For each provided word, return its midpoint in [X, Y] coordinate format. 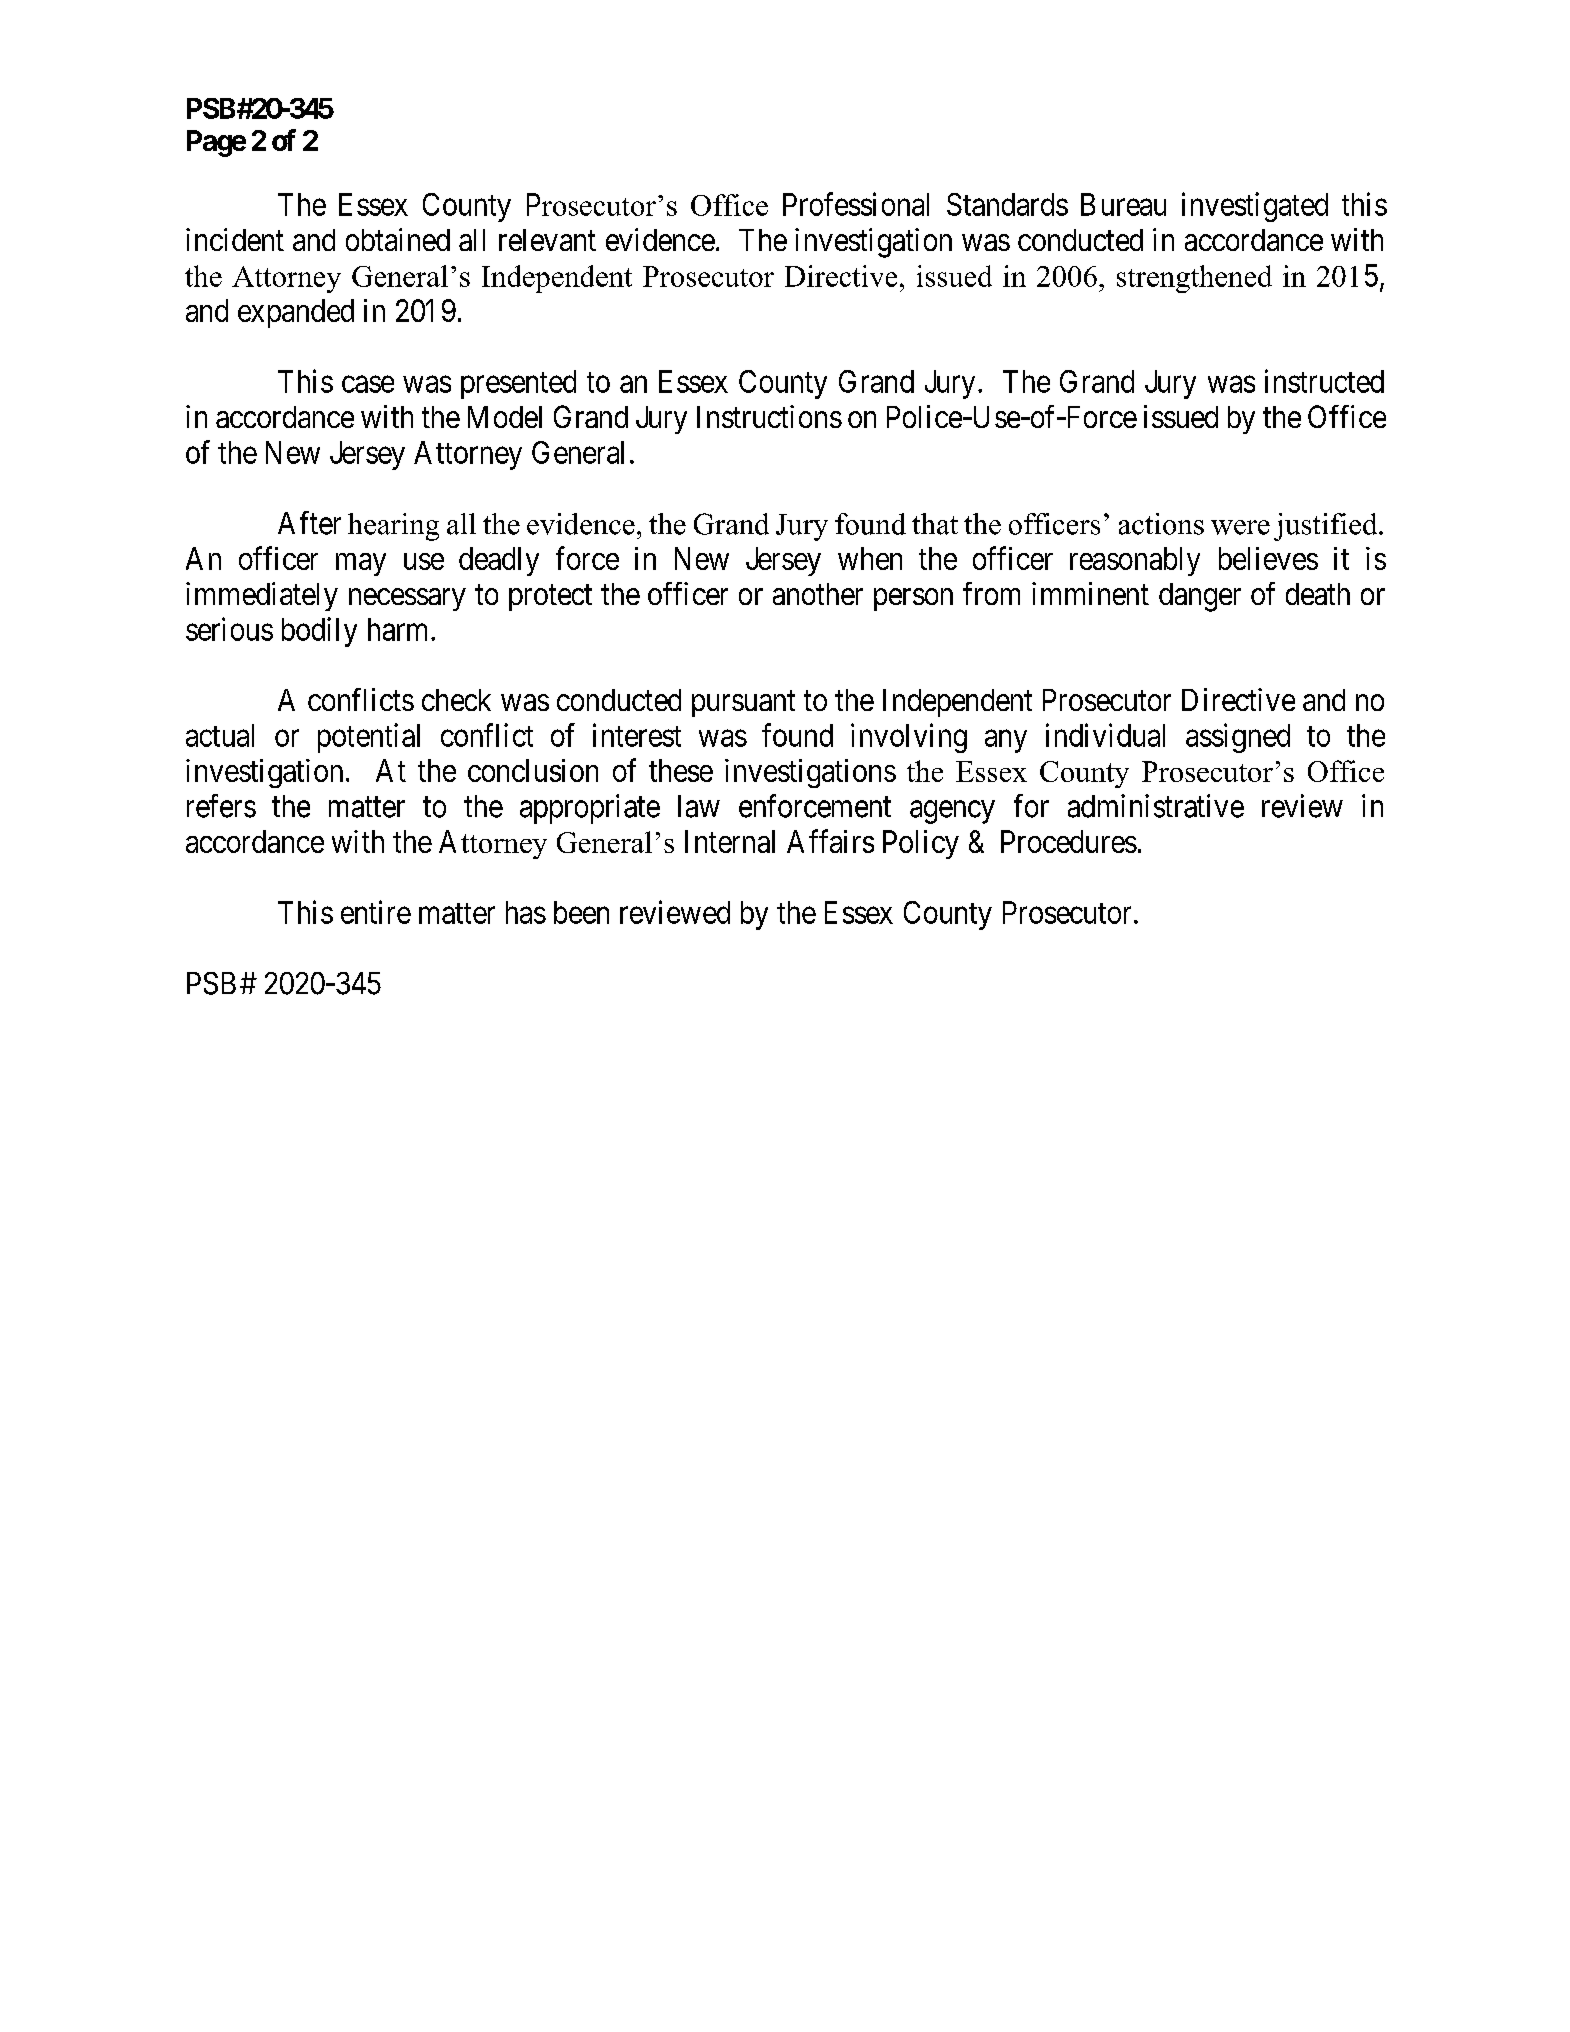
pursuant [743, 704]
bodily [319, 632]
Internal [730, 841]
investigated [1255, 207]
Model [505, 417]
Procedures [1069, 841]
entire [376, 912]
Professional [856, 204]
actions [1161, 524]
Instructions [769, 416]
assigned [1238, 738]
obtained [398, 239]
